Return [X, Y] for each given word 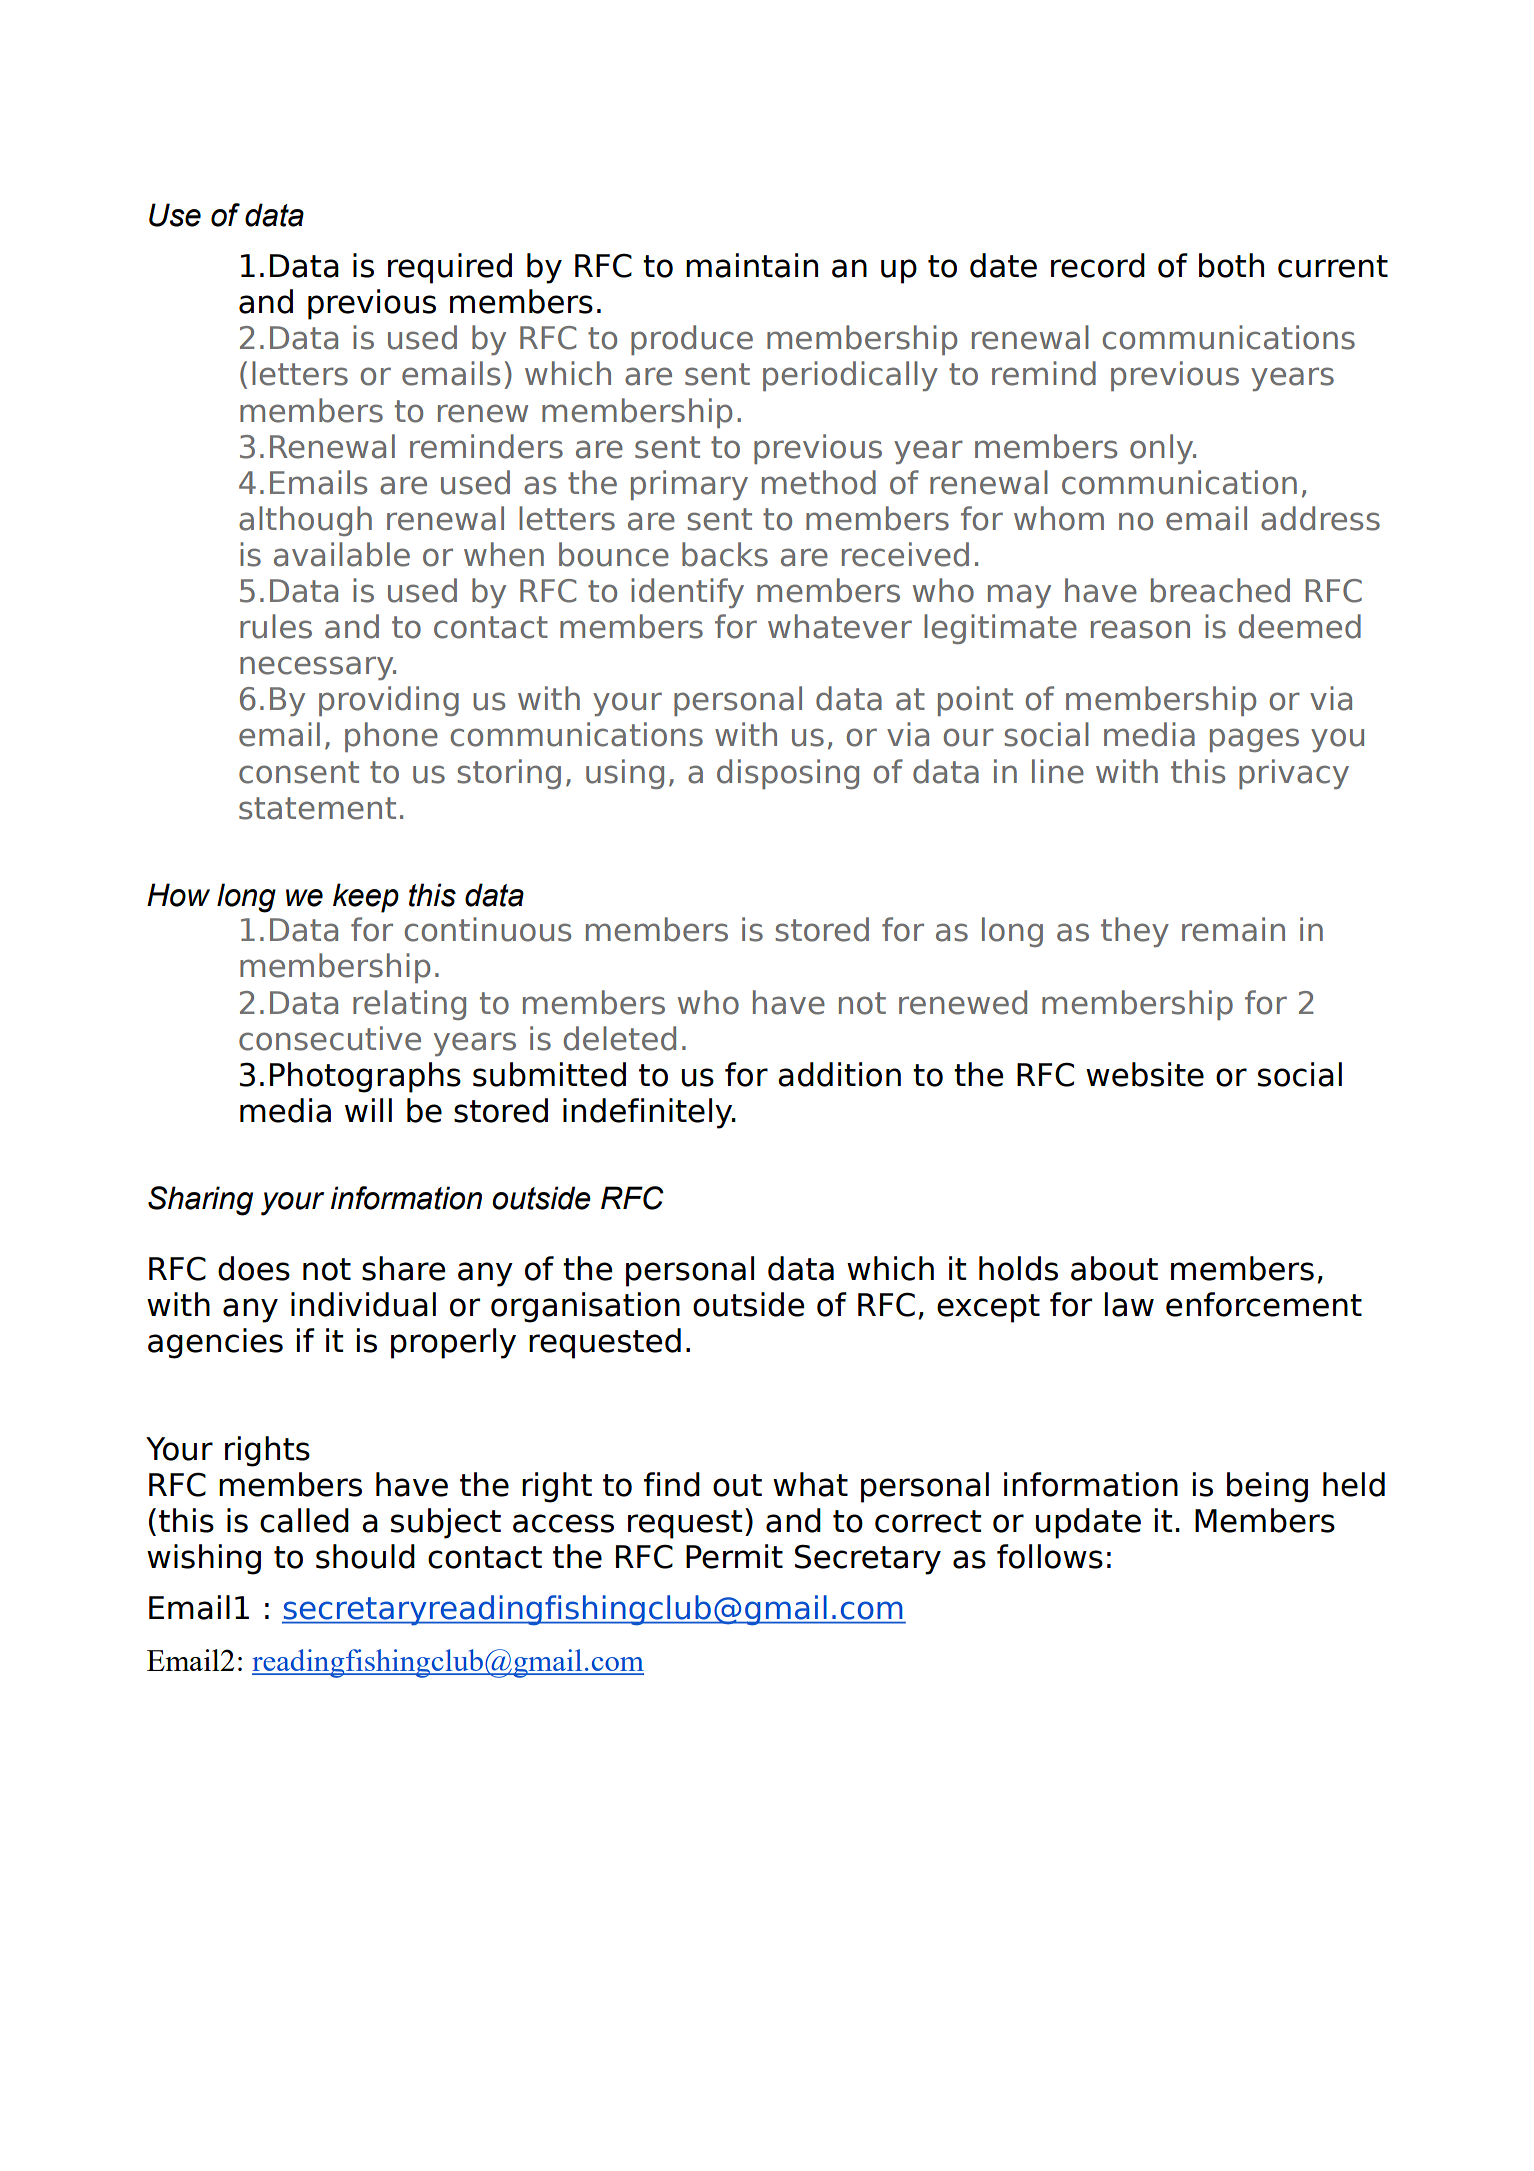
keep [366, 898]
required [450, 268]
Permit [734, 1556]
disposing [788, 774]
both [1231, 265]
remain [1233, 929]
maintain [752, 265]
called [304, 1520]
